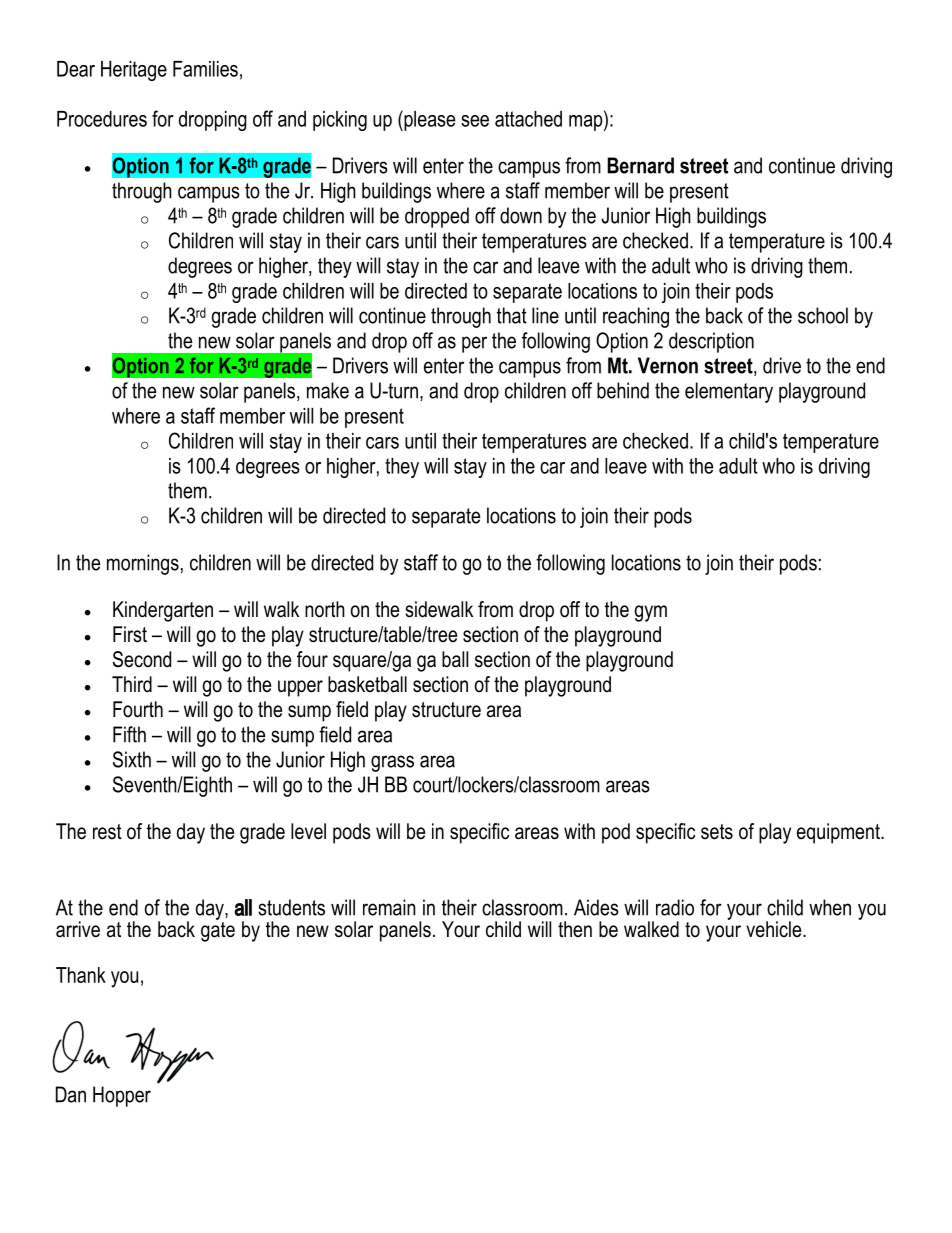 The height and width of the image is (1233, 952). Describe the element at coordinates (143, 564) in the image. I see `mornings` at that location.
